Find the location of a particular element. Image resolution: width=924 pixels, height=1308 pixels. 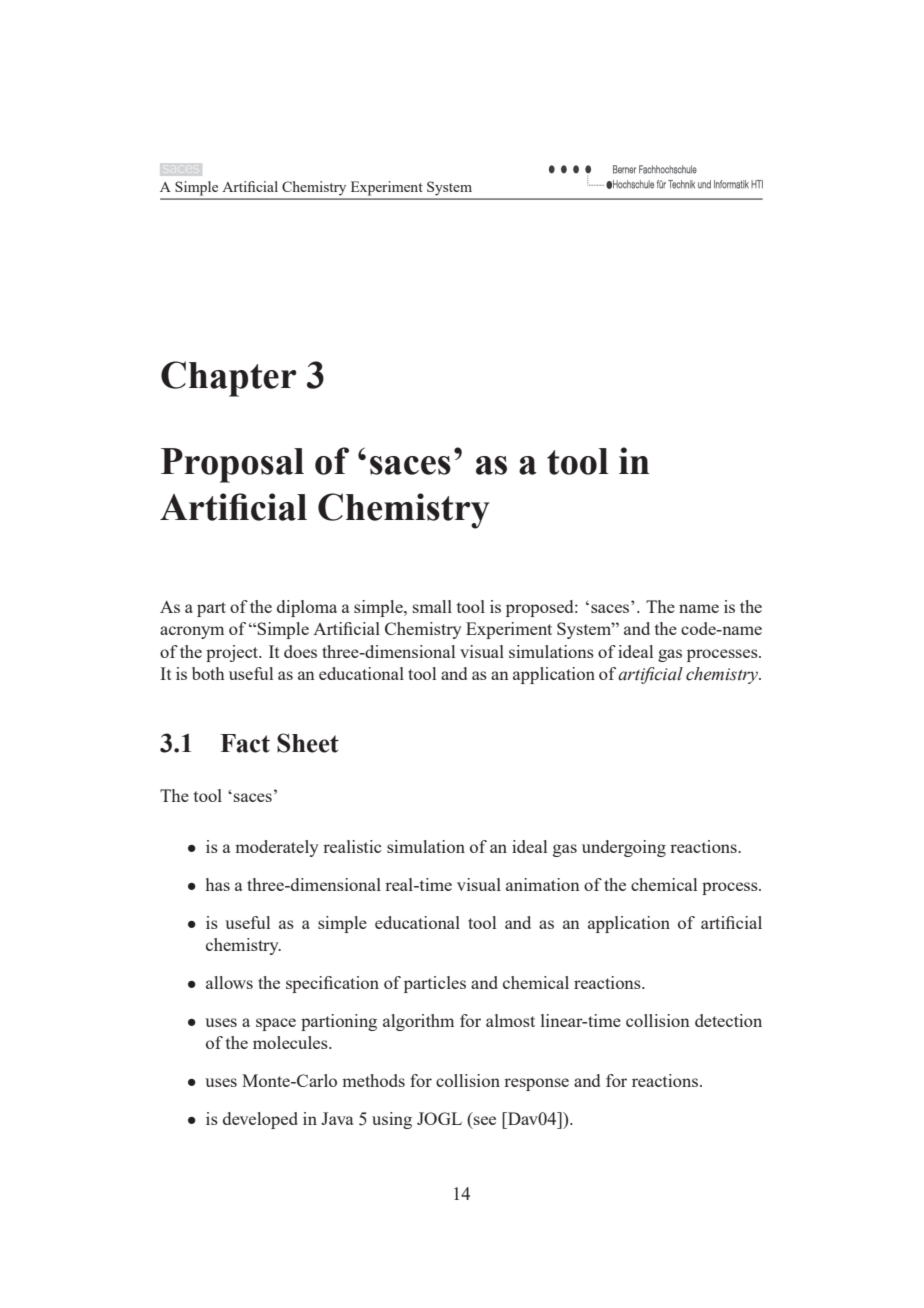

developed is located at coordinates (260, 1120).
